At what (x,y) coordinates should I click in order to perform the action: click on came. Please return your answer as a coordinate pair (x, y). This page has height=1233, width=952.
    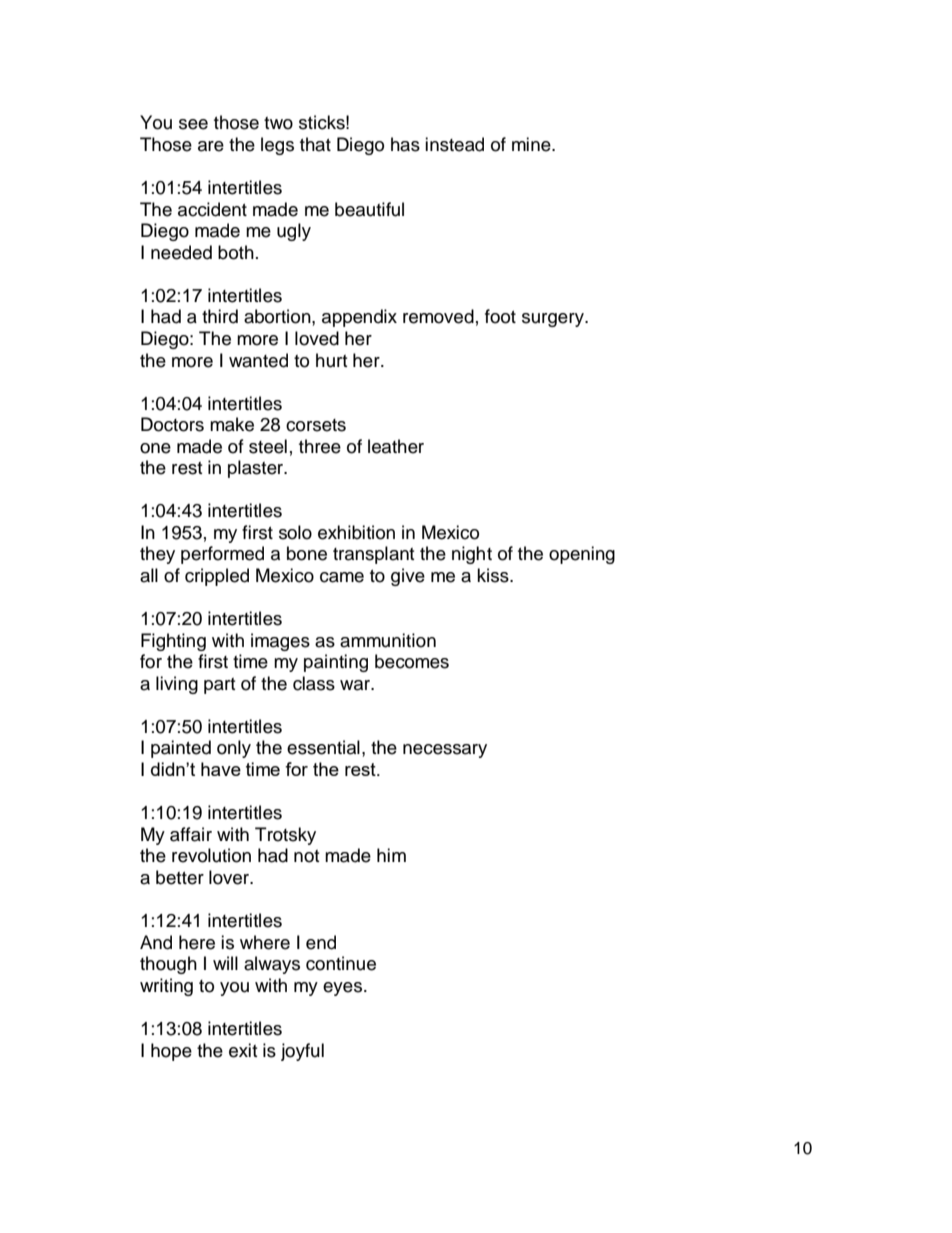
    Looking at the image, I should click on (342, 577).
